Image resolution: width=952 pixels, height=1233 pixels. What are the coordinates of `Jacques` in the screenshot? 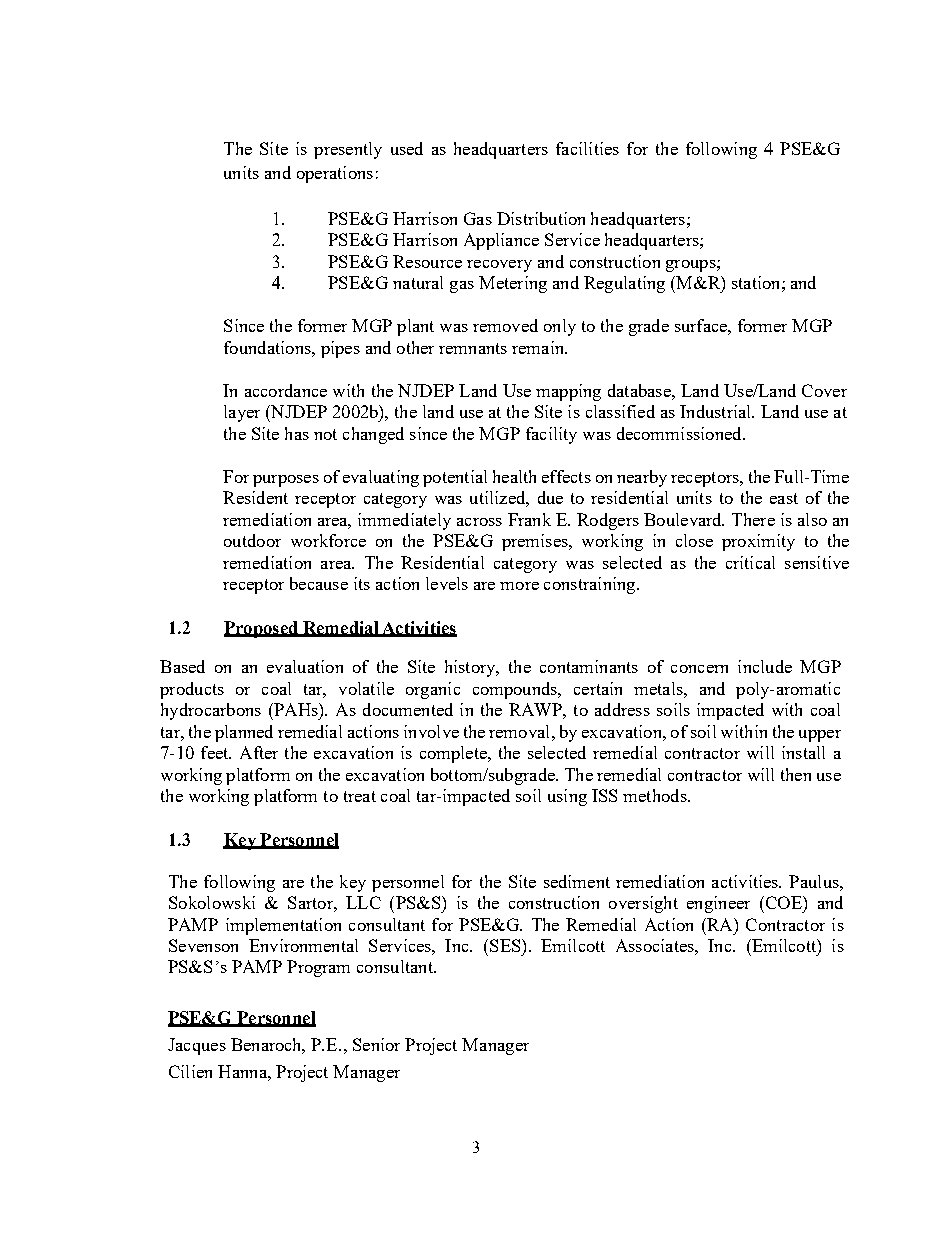 It's located at (197, 1046).
